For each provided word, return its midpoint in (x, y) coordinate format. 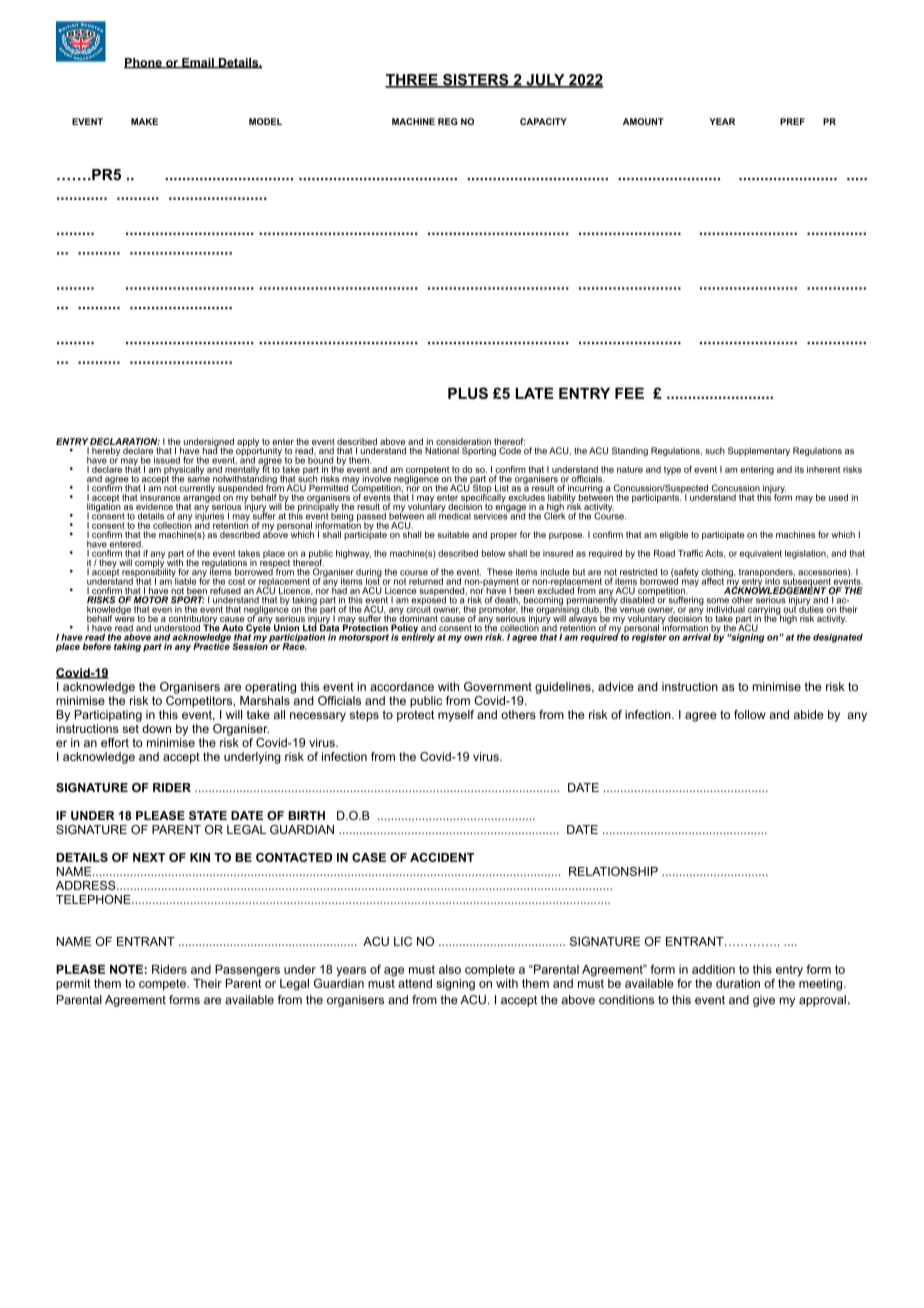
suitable (453, 534)
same (198, 481)
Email (198, 63)
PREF (792, 121)
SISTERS (476, 81)
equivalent (761, 554)
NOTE (126, 969)
